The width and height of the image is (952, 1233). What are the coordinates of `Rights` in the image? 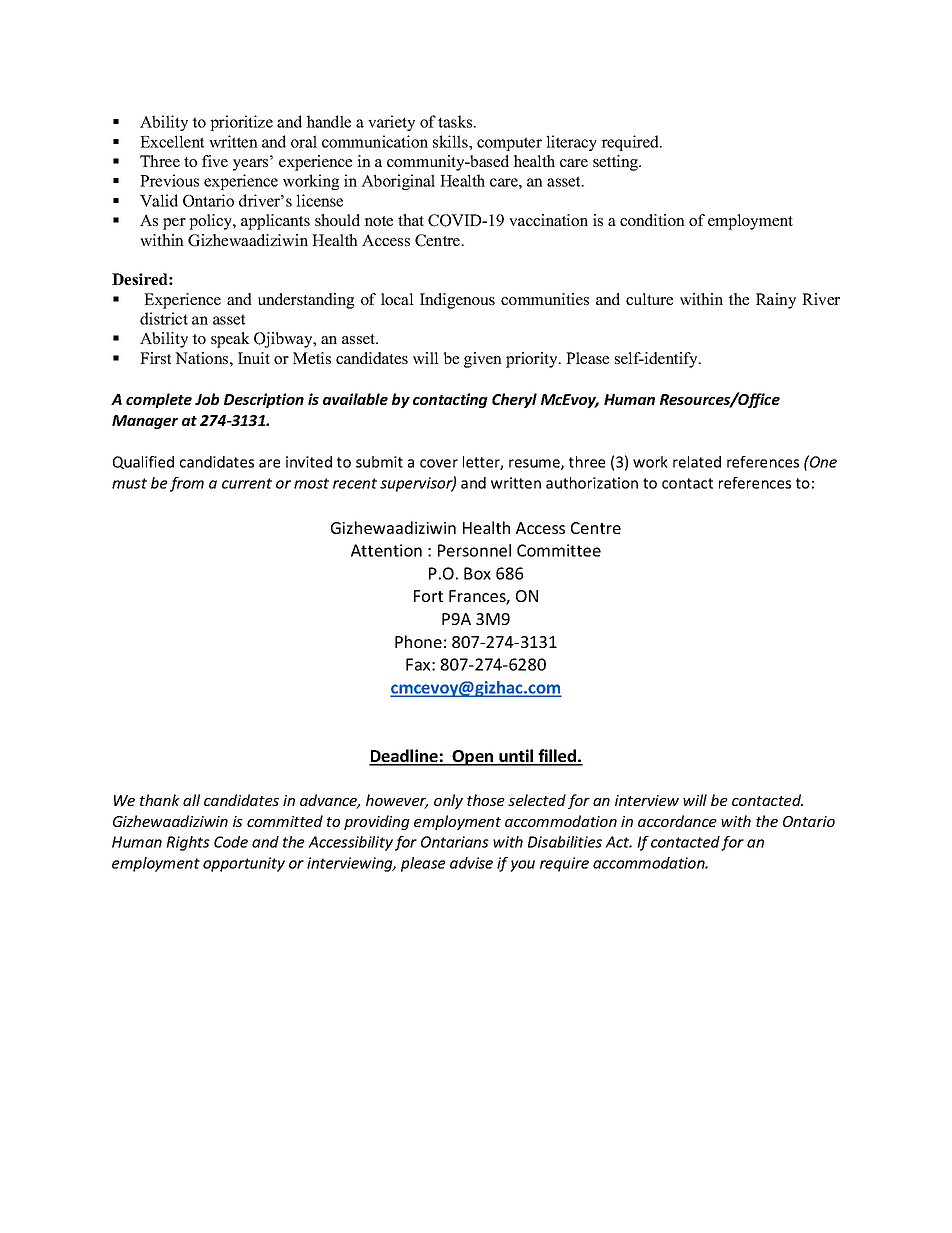 It's located at (188, 843).
